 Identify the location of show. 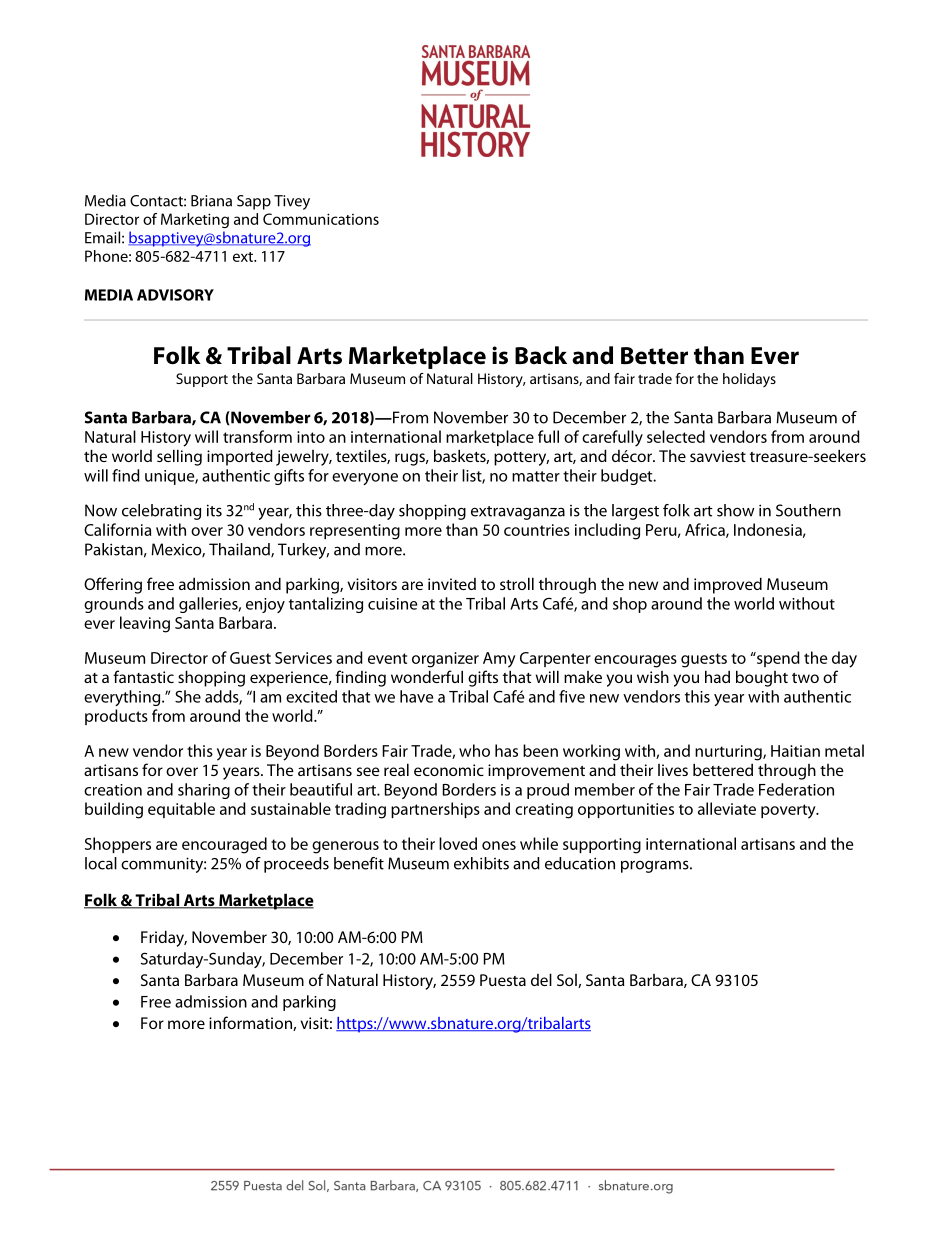
(735, 510).
